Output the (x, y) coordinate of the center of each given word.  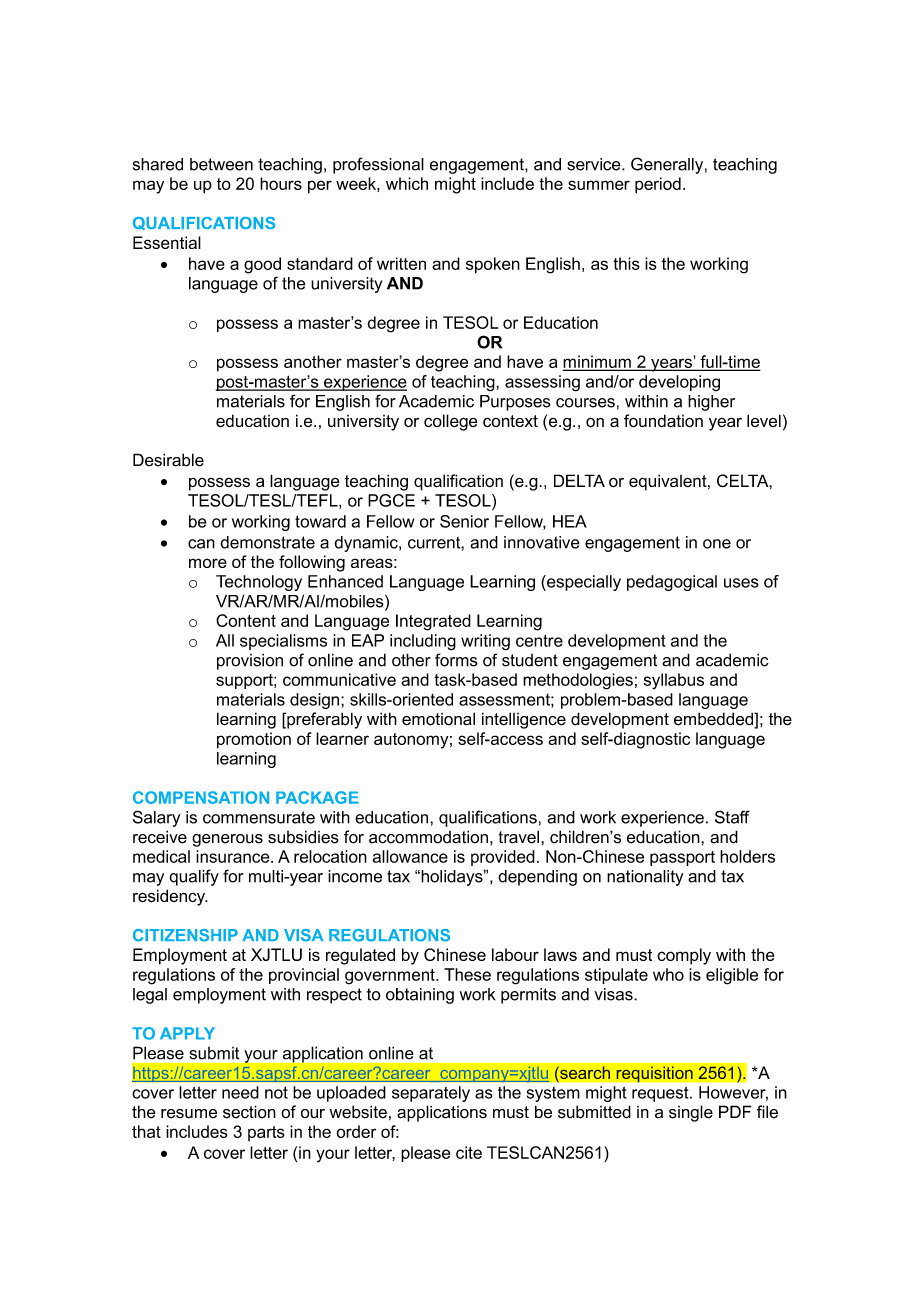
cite (469, 1152)
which (407, 183)
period (658, 185)
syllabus (674, 681)
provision (250, 661)
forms (456, 660)
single (691, 1113)
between (221, 164)
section (249, 1112)
